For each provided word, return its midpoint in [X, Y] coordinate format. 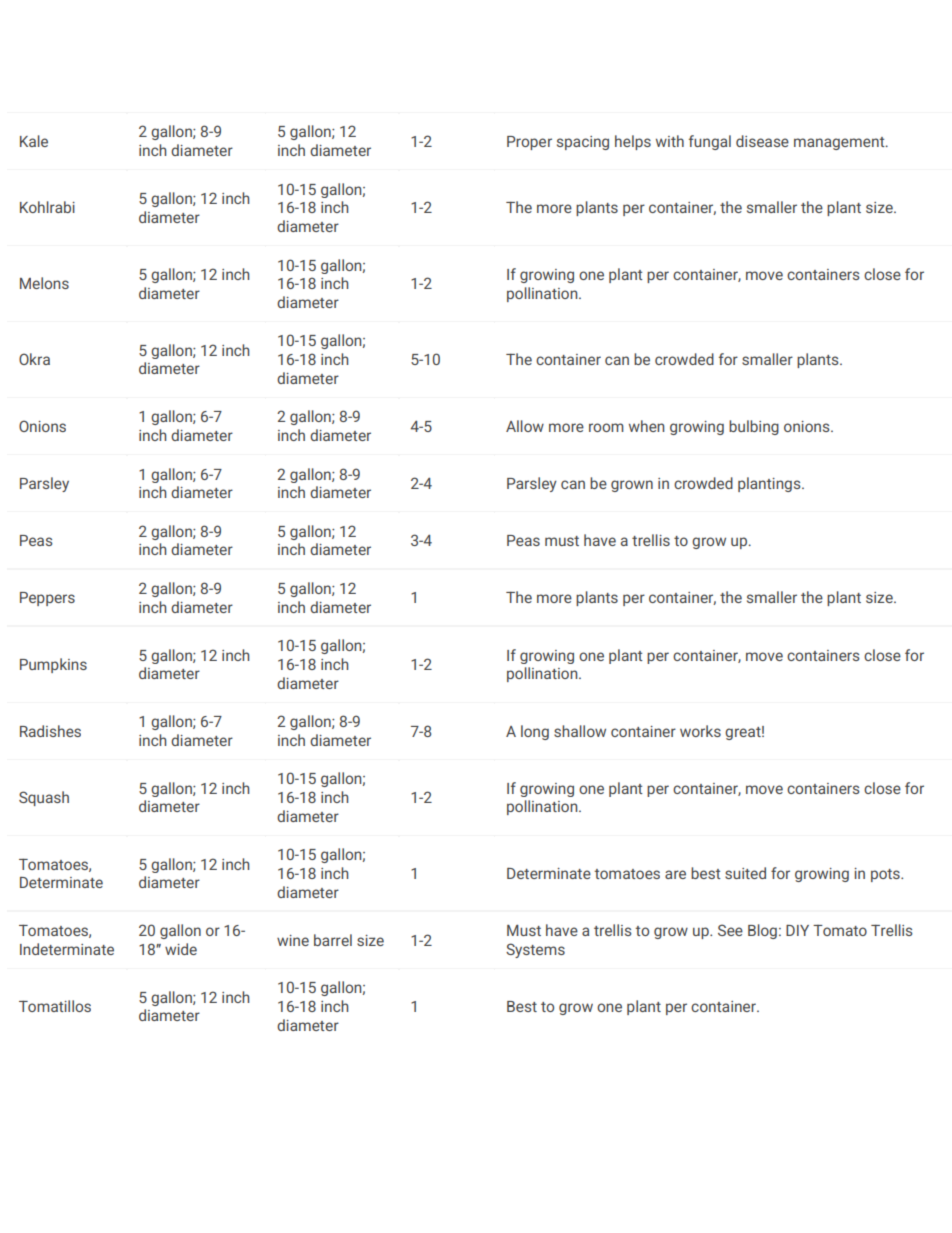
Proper [529, 143]
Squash [44, 798]
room [606, 427]
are [675, 874]
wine [293, 940]
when [646, 426]
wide [181, 949]
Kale [34, 141]
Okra [34, 359]
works [700, 731]
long [535, 732]
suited [745, 873]
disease [762, 141]
